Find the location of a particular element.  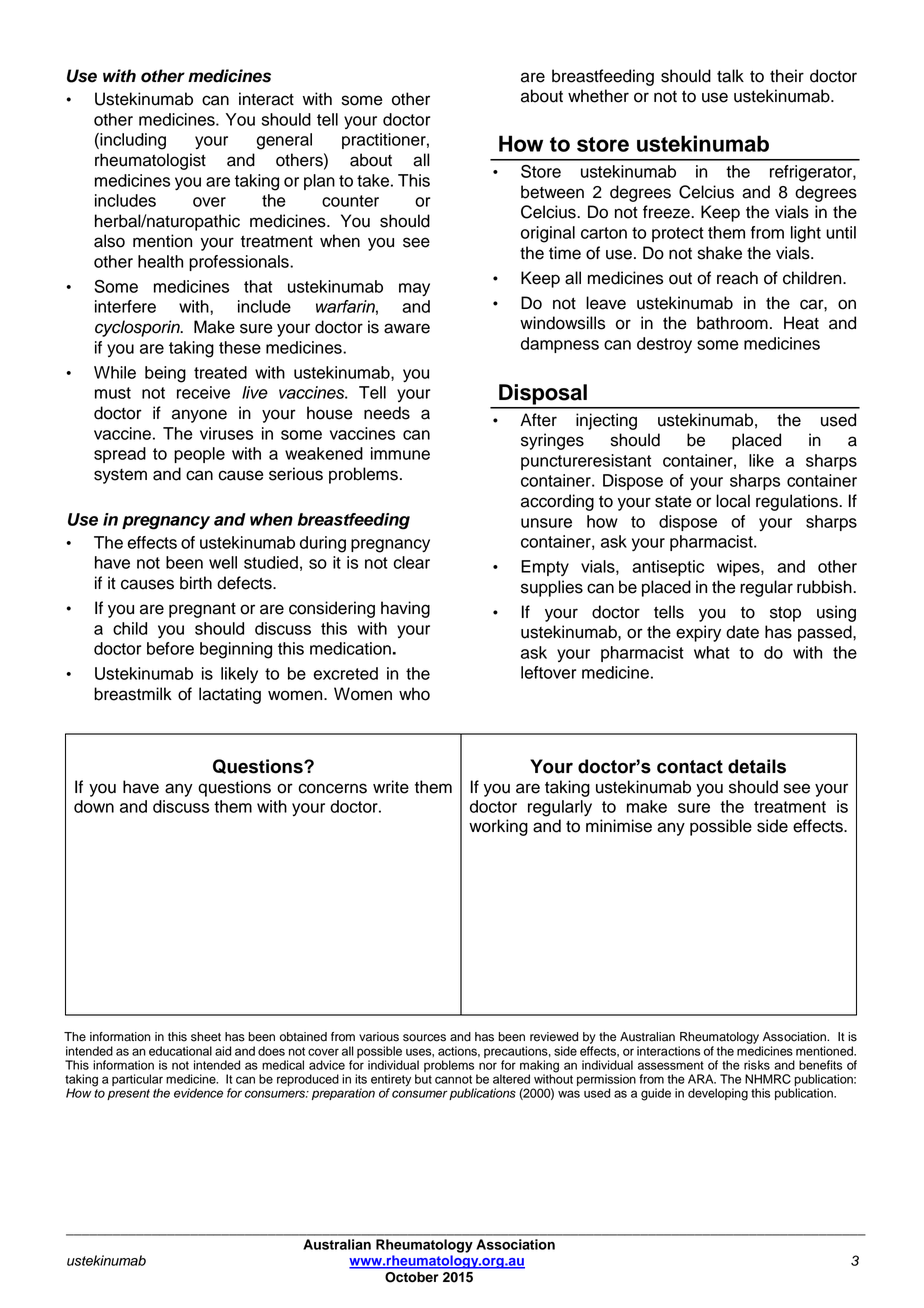

rheumatologist is located at coordinates (150, 161).
